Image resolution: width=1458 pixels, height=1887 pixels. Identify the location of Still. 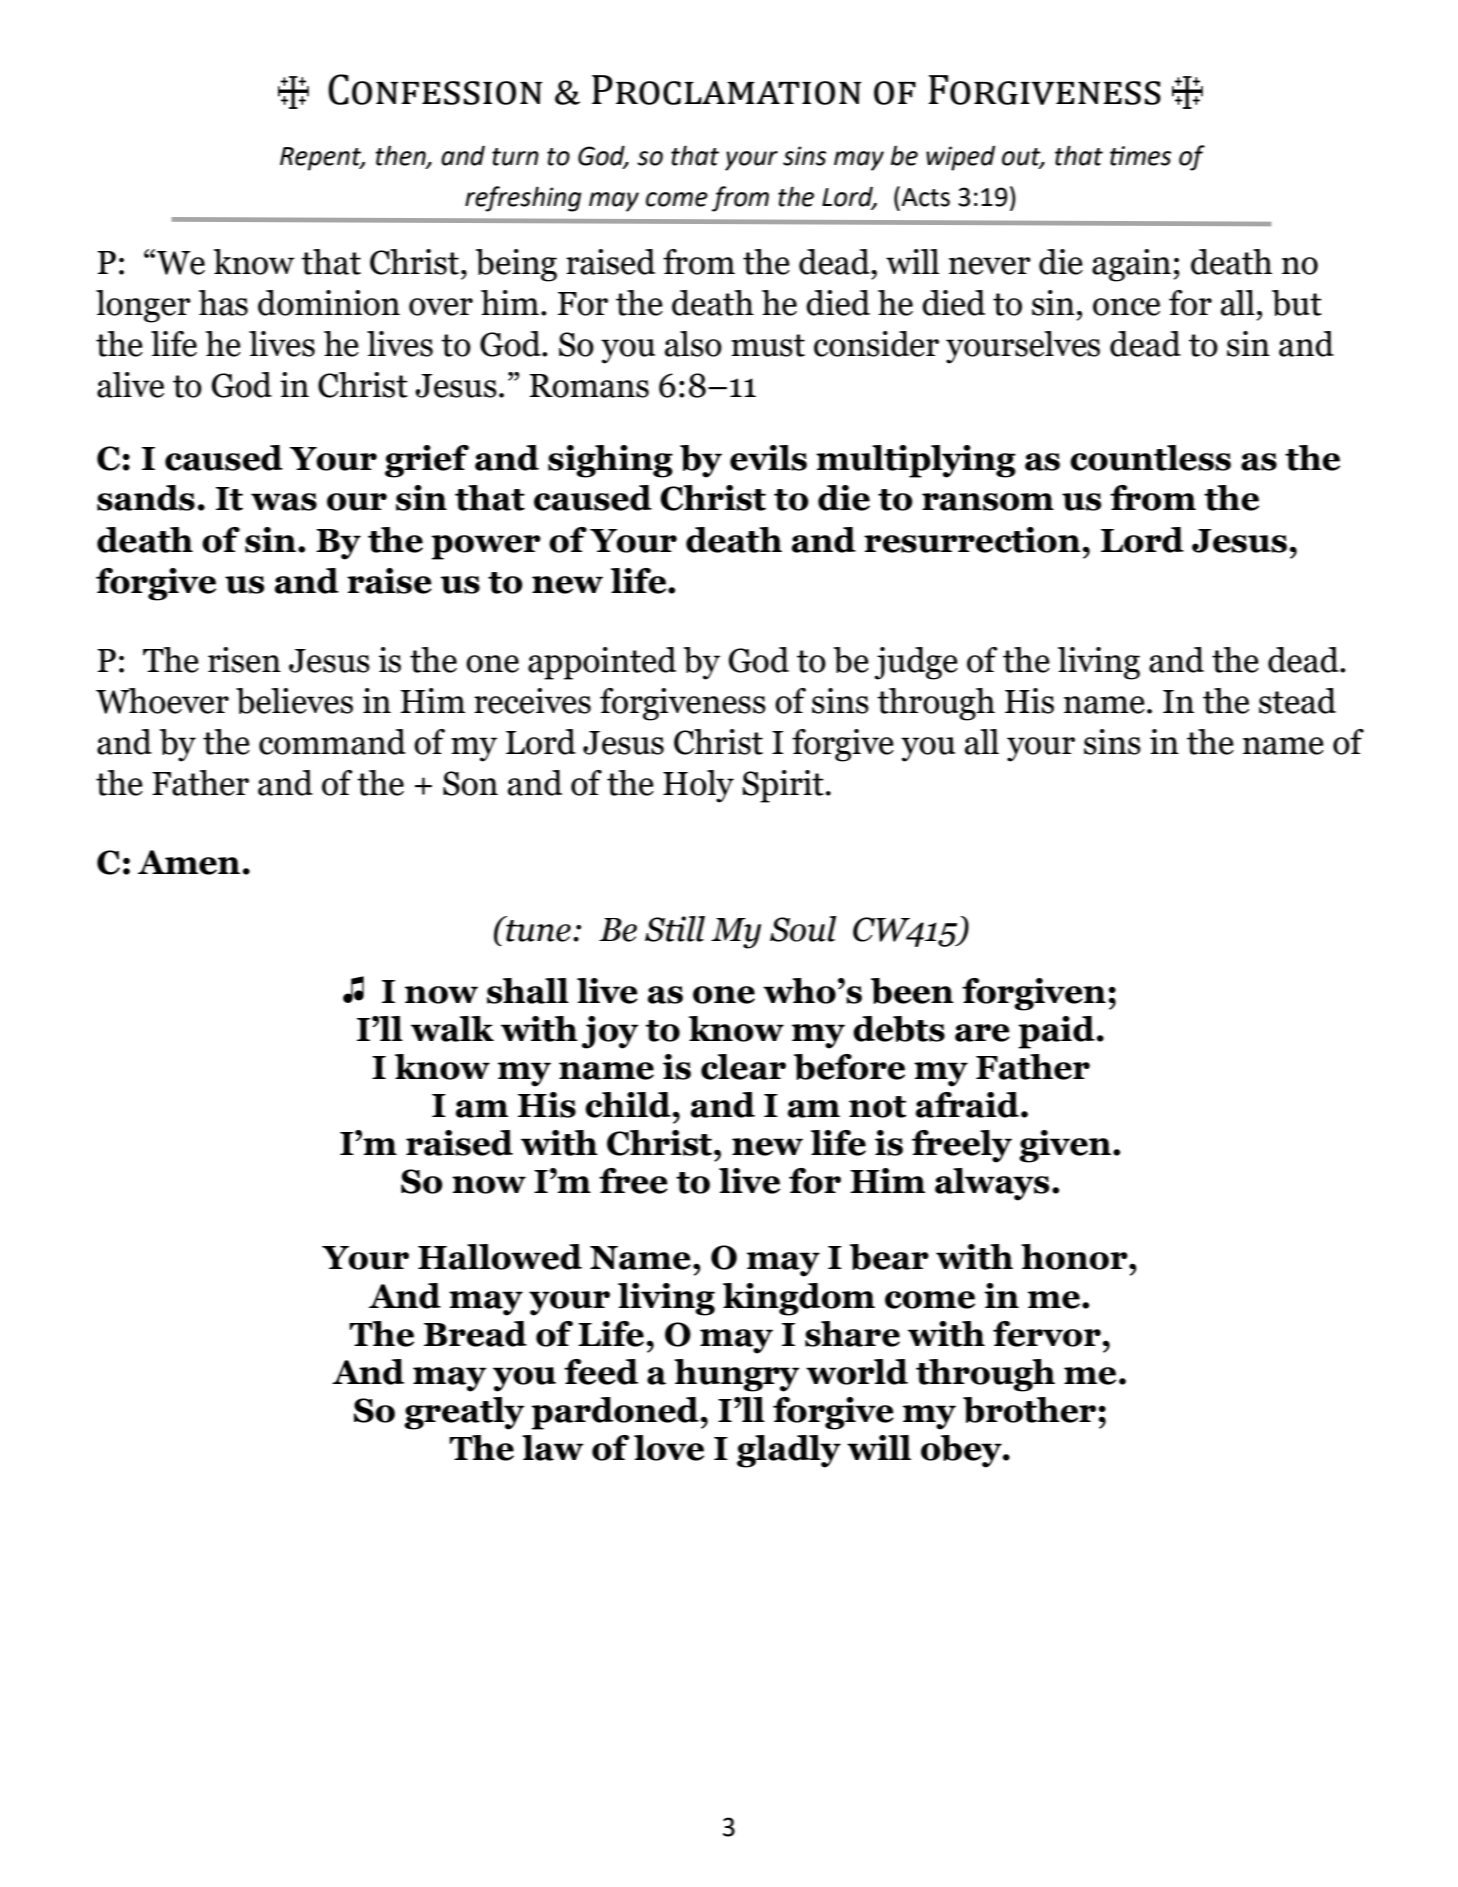
(675, 929).
